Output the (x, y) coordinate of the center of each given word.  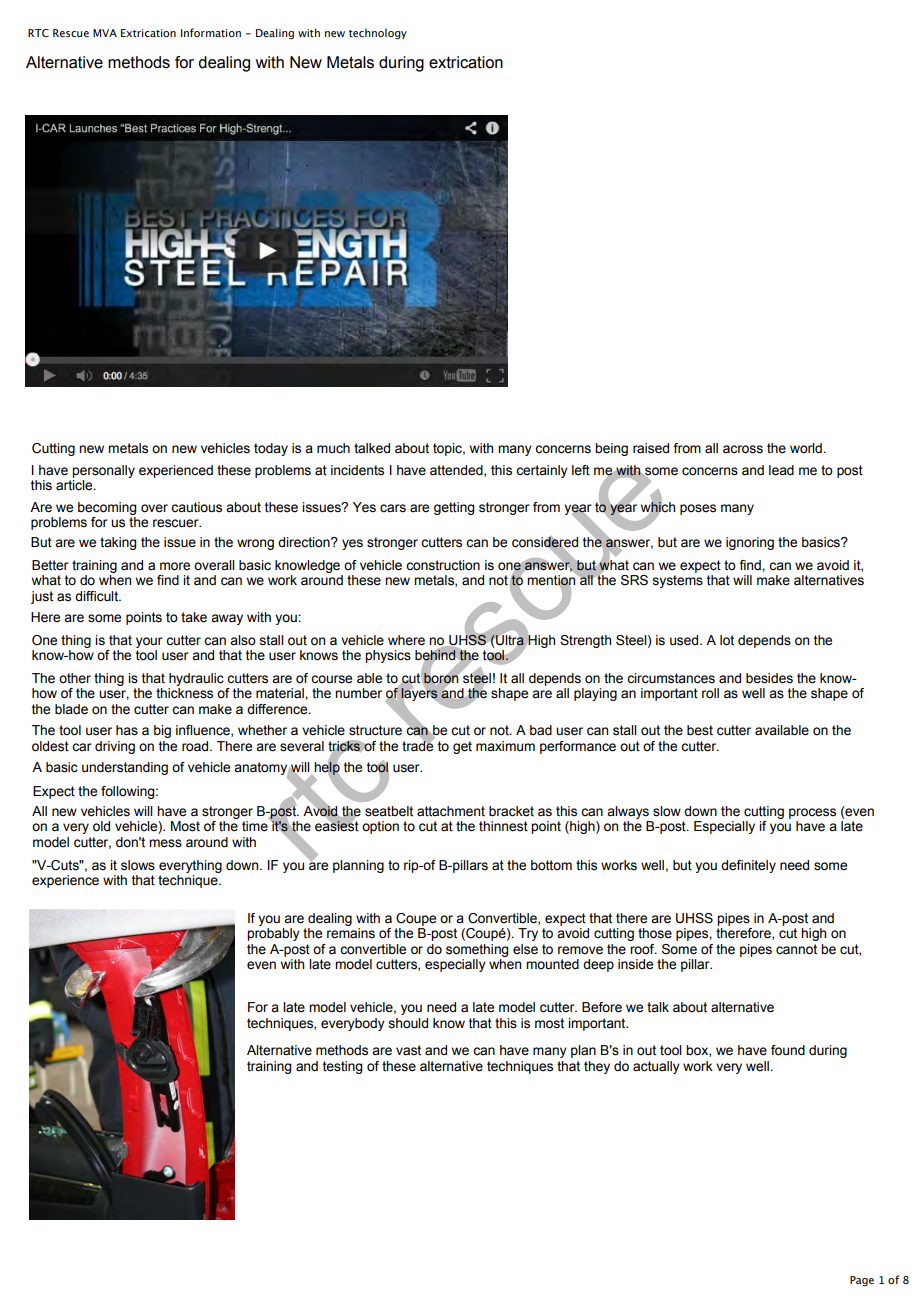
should (408, 1023)
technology (378, 34)
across (743, 449)
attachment (451, 811)
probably (273, 934)
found (788, 1050)
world (807, 448)
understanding (125, 768)
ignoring (750, 543)
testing (342, 1067)
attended (457, 471)
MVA (105, 33)
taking (118, 543)
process (812, 813)
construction (443, 565)
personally (103, 471)
